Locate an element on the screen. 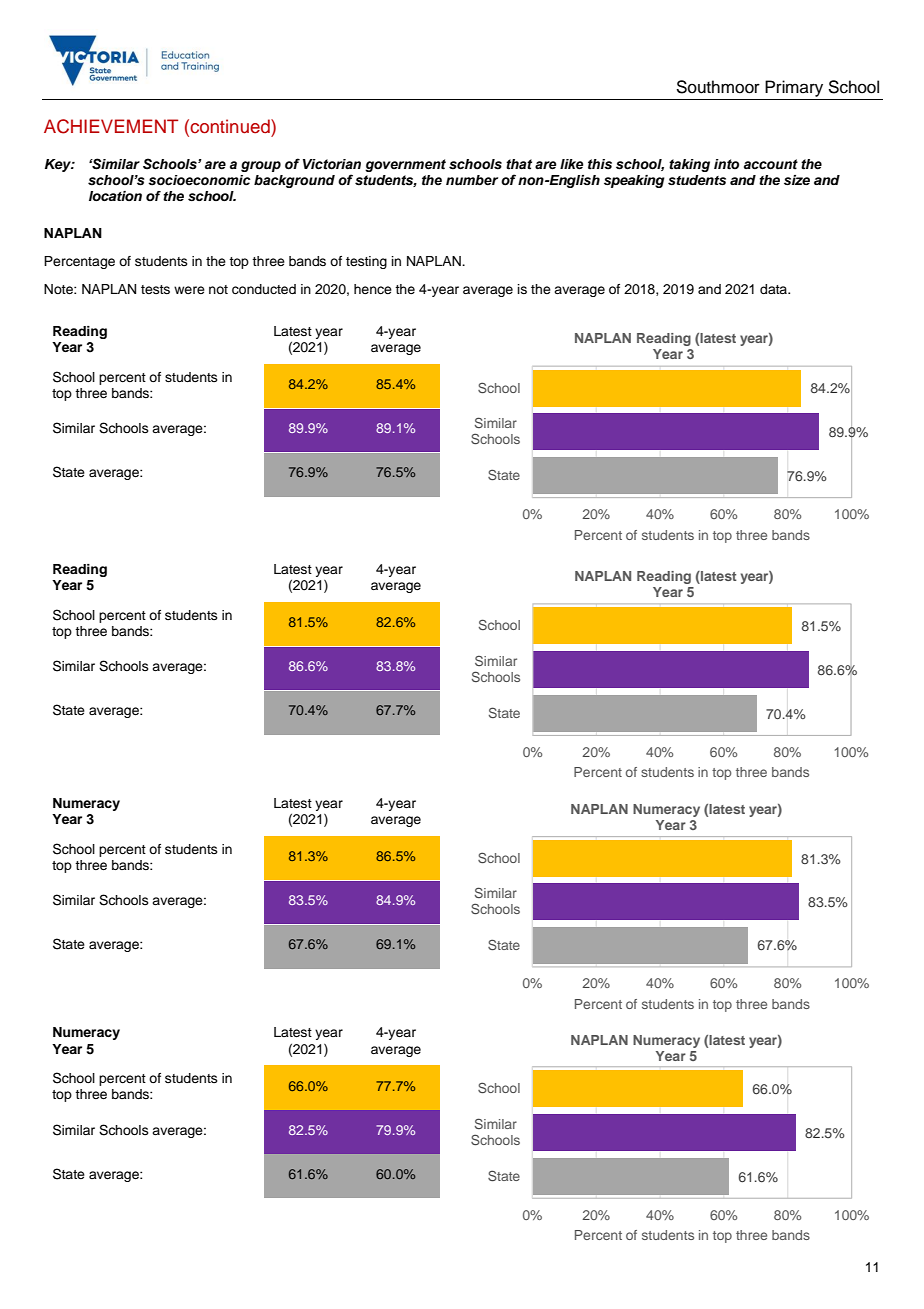 This screenshot has width=924, height=1309. that is located at coordinates (519, 164).
